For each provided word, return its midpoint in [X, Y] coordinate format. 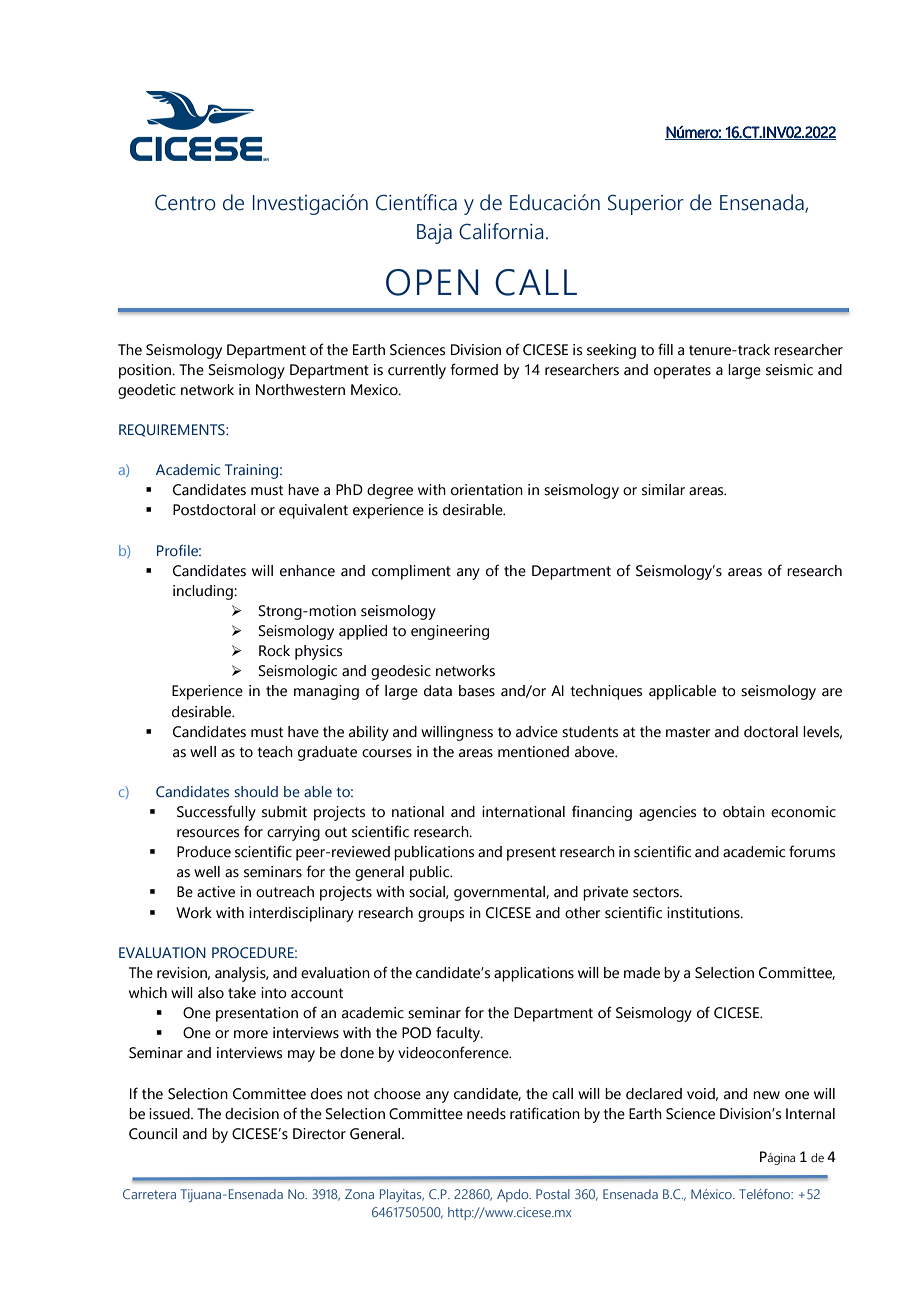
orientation [487, 490]
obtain [744, 812]
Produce [204, 852]
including [204, 592]
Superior [646, 204]
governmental [500, 893]
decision [252, 1114]
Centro [185, 202]
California [501, 231]
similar [663, 490]
